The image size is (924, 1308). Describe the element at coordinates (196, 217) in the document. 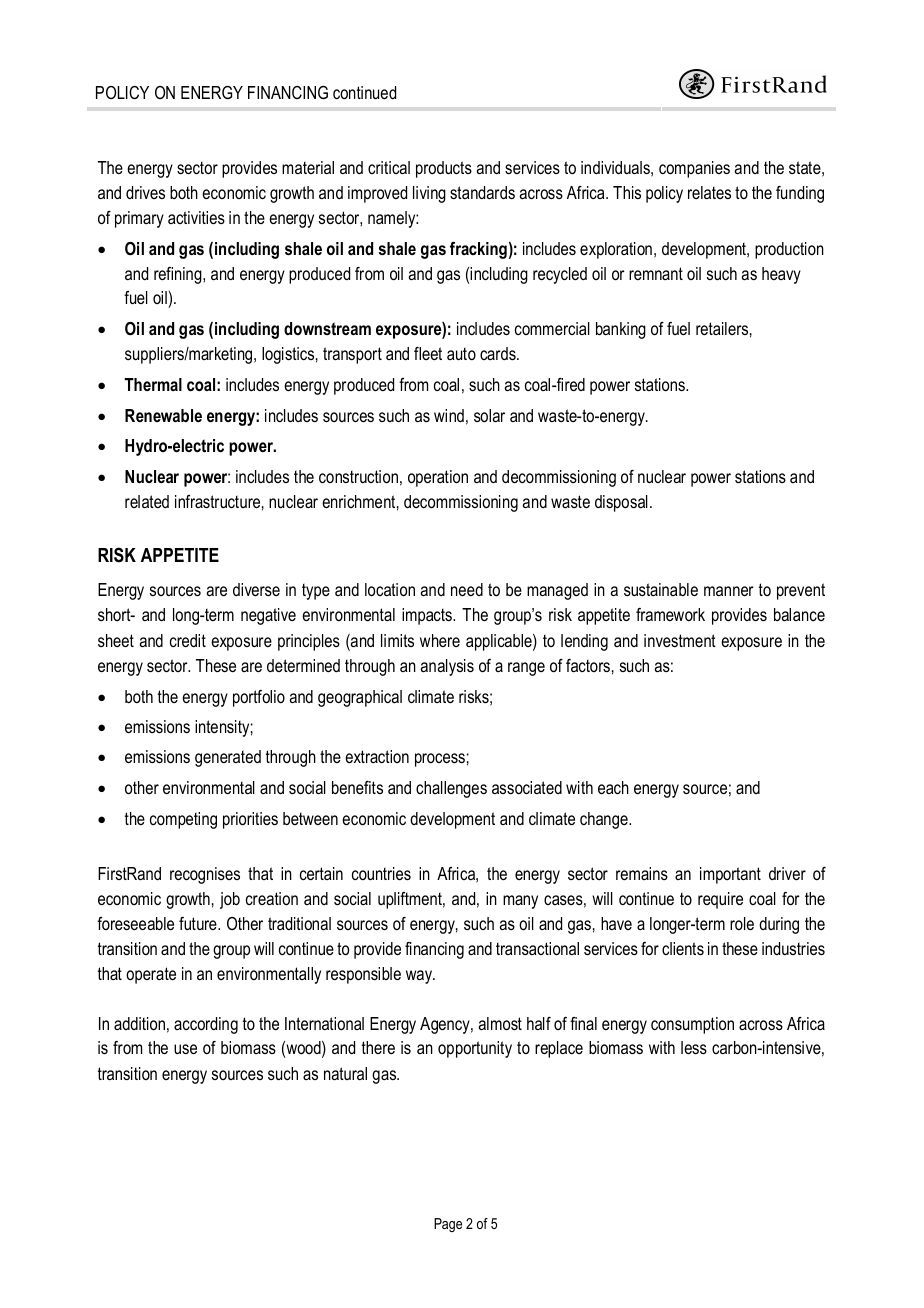

I see `activities` at that location.
